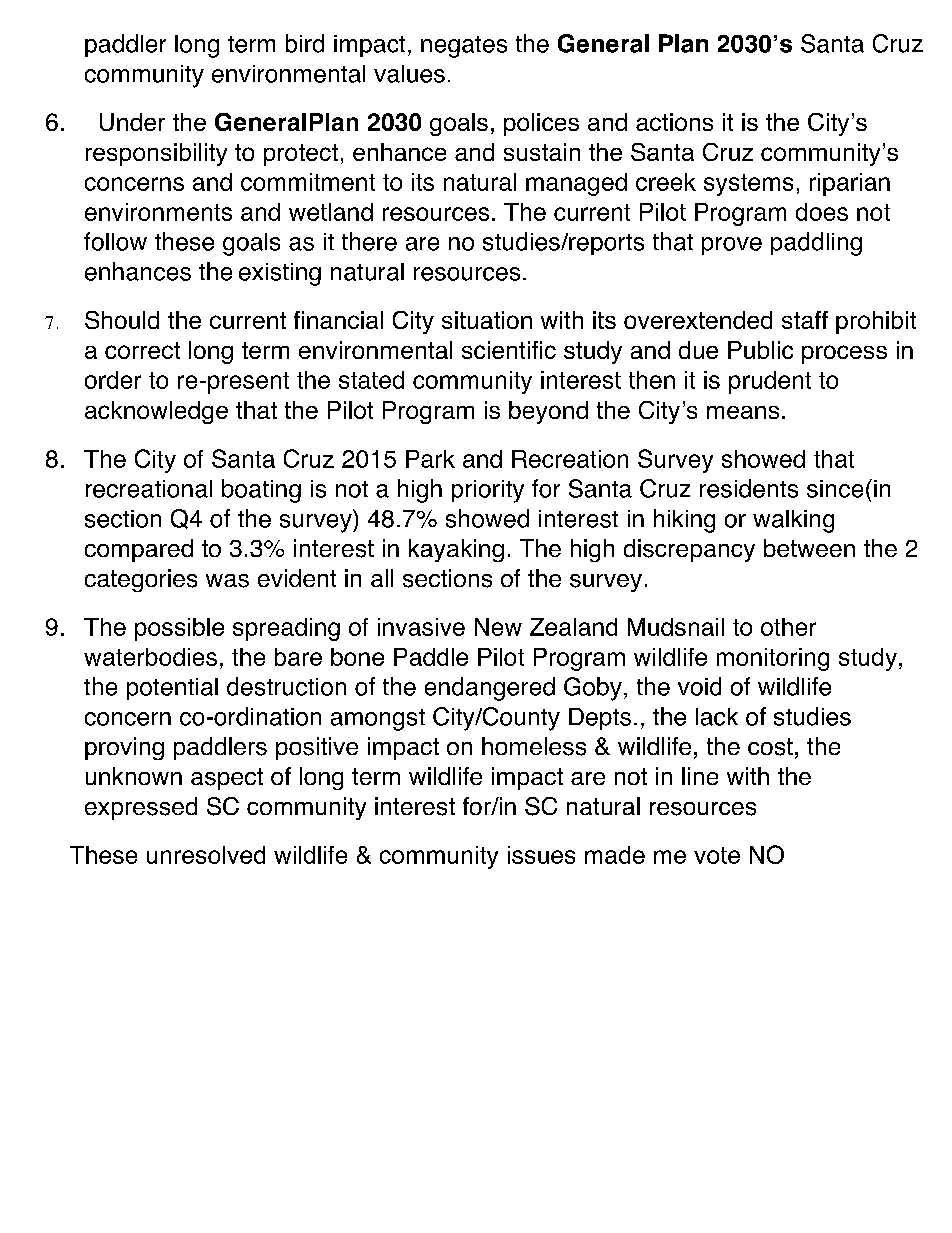  Describe the element at coordinates (498, 627) in the image. I see `New` at that location.
